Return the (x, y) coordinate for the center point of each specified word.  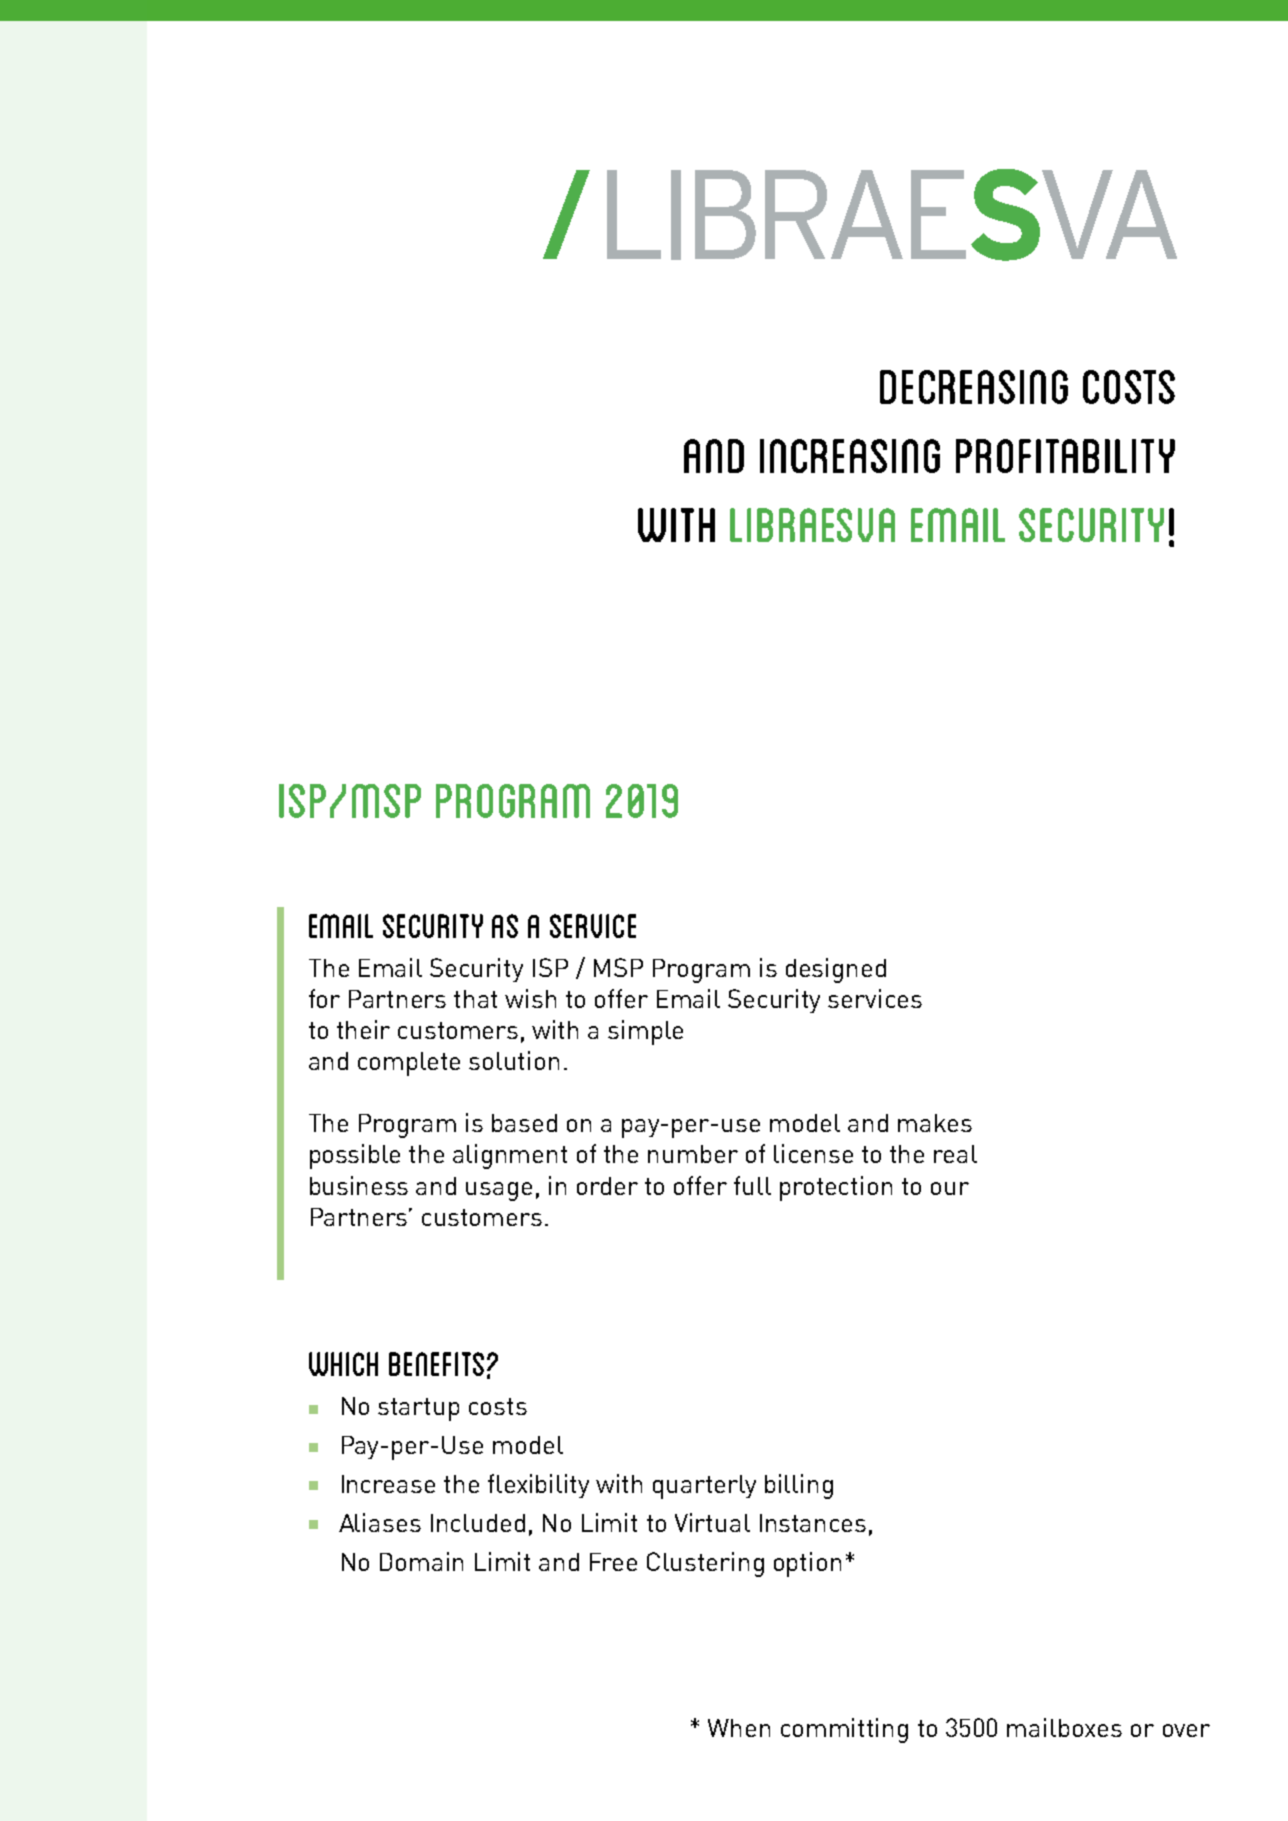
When (739, 1728)
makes (935, 1123)
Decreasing (974, 387)
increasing (850, 456)
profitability (1065, 456)
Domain (421, 1561)
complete (409, 1064)
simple (645, 1032)
